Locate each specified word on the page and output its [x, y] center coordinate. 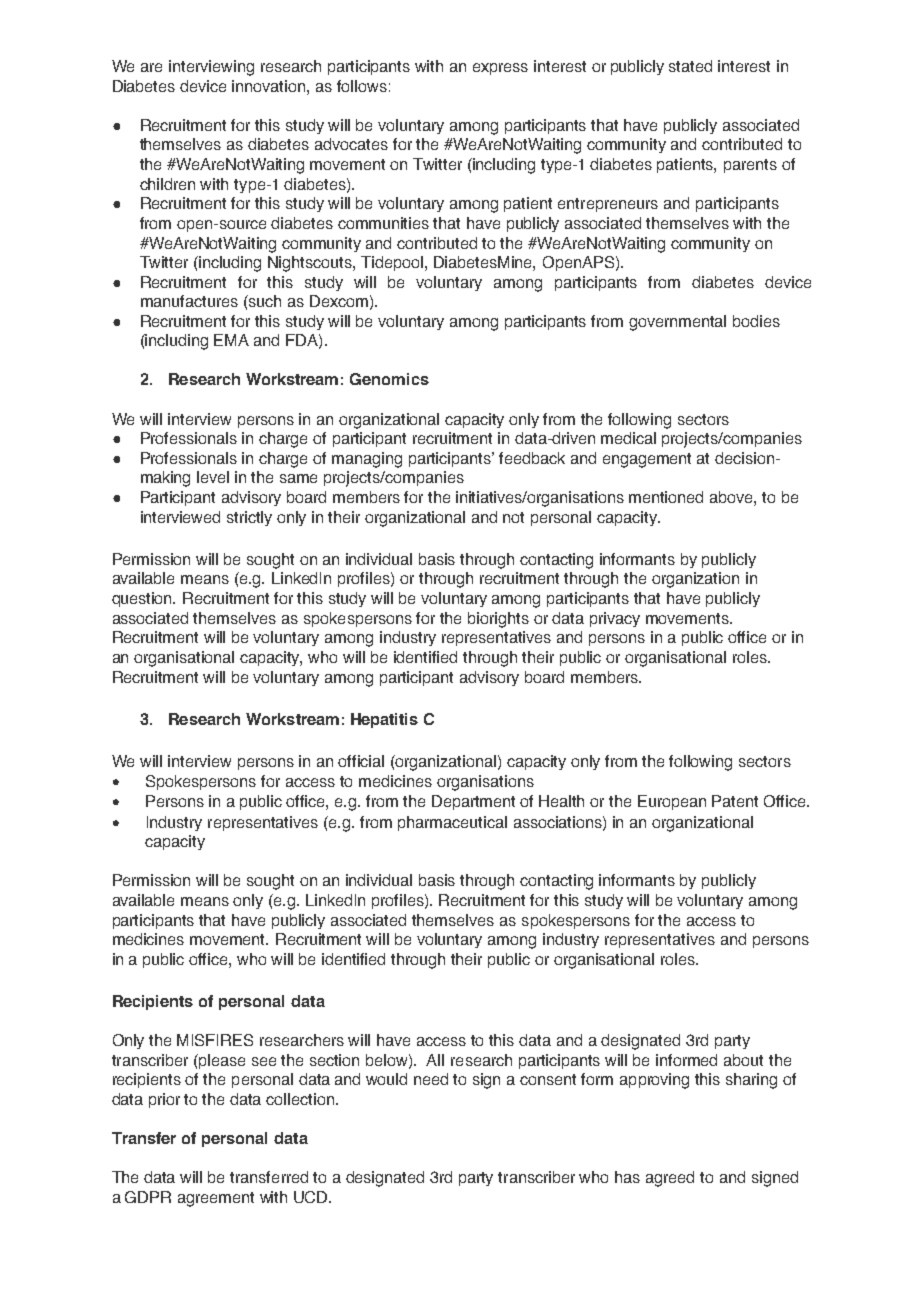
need [431, 1079]
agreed [670, 1179]
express [500, 69]
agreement [216, 1199]
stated [690, 66]
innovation [270, 86]
